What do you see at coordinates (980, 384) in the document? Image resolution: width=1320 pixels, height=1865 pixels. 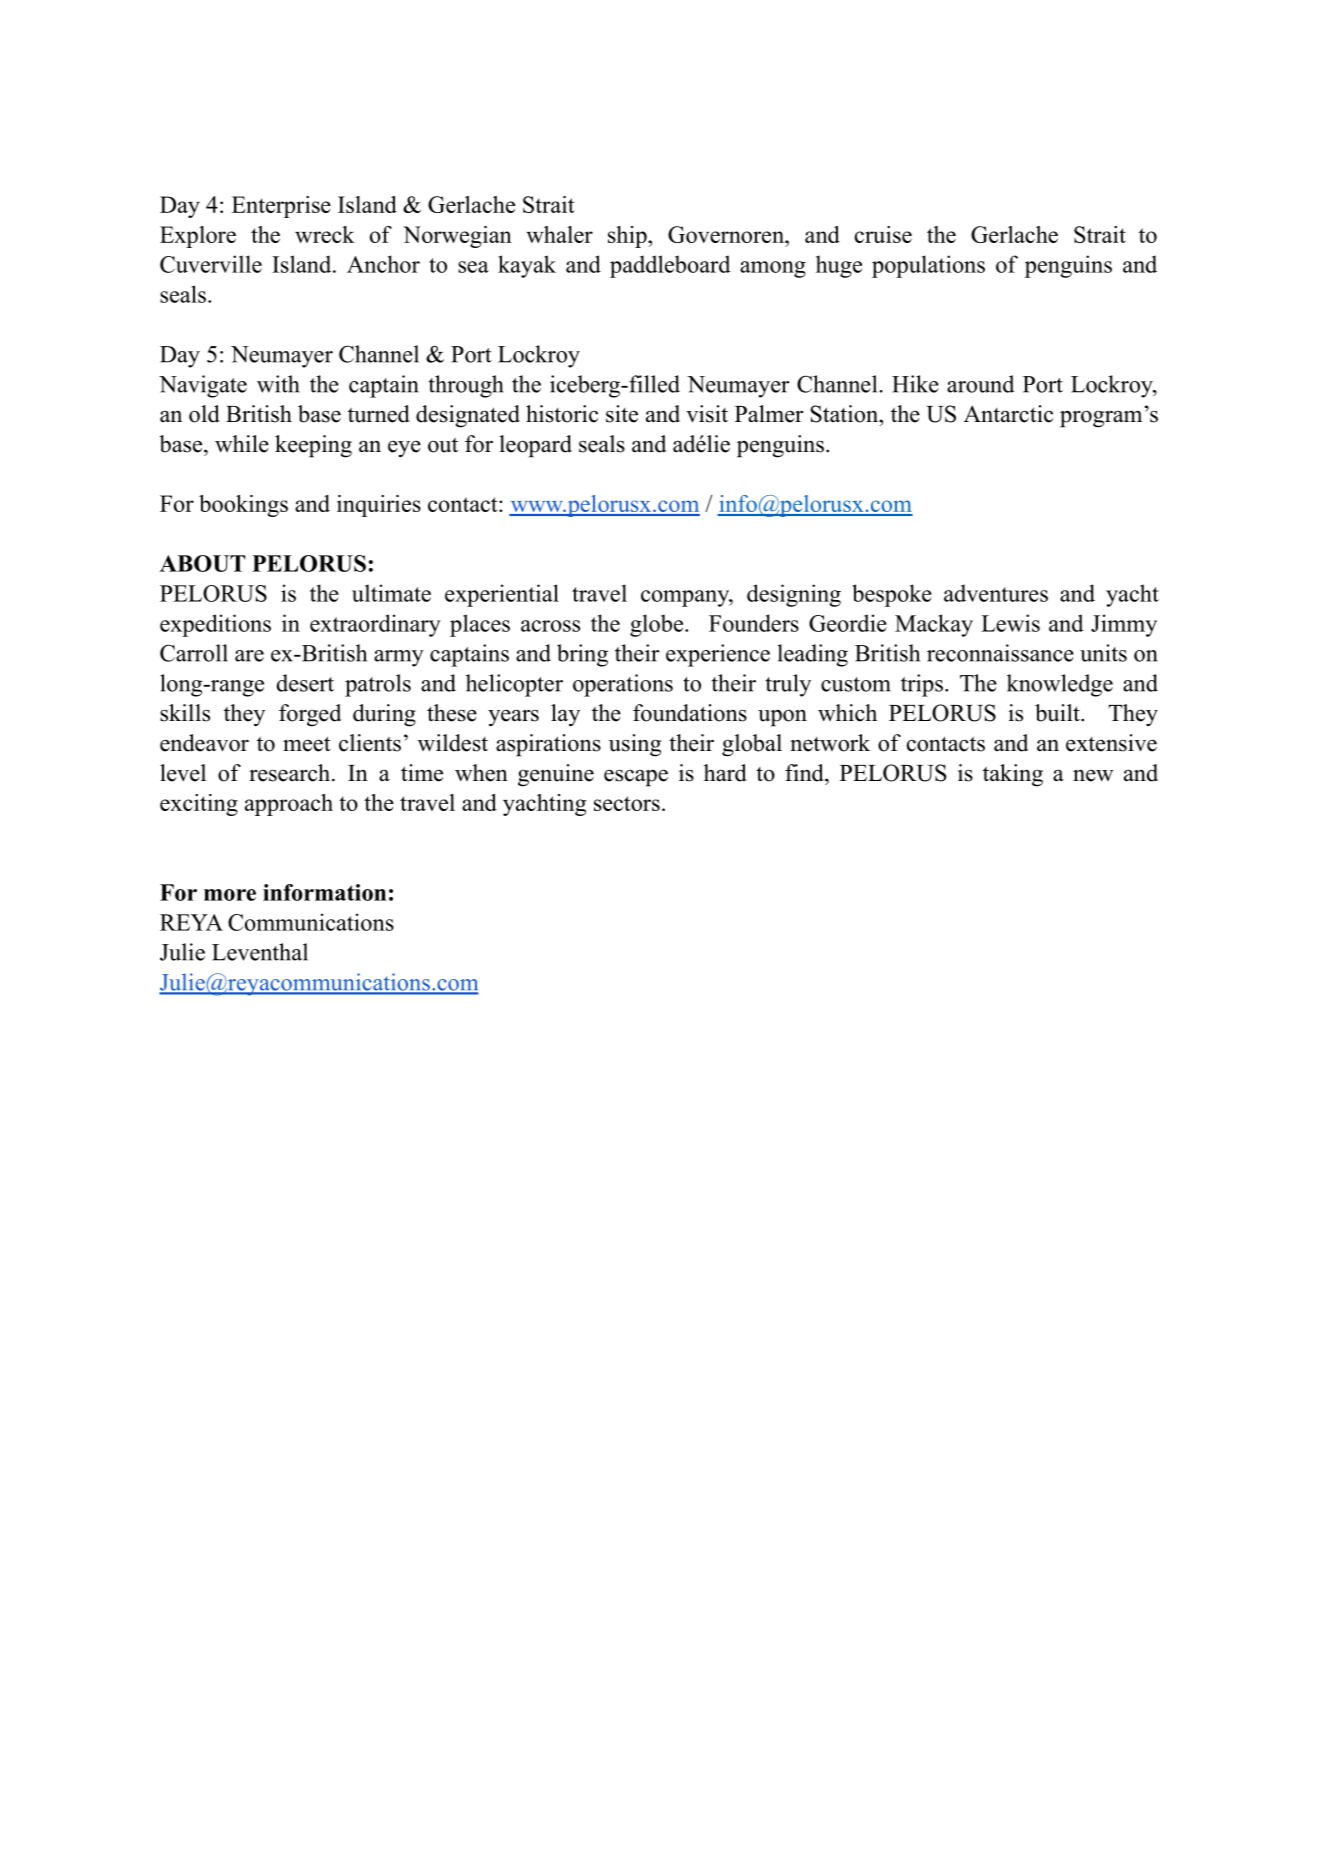 I see `around` at bounding box center [980, 384].
